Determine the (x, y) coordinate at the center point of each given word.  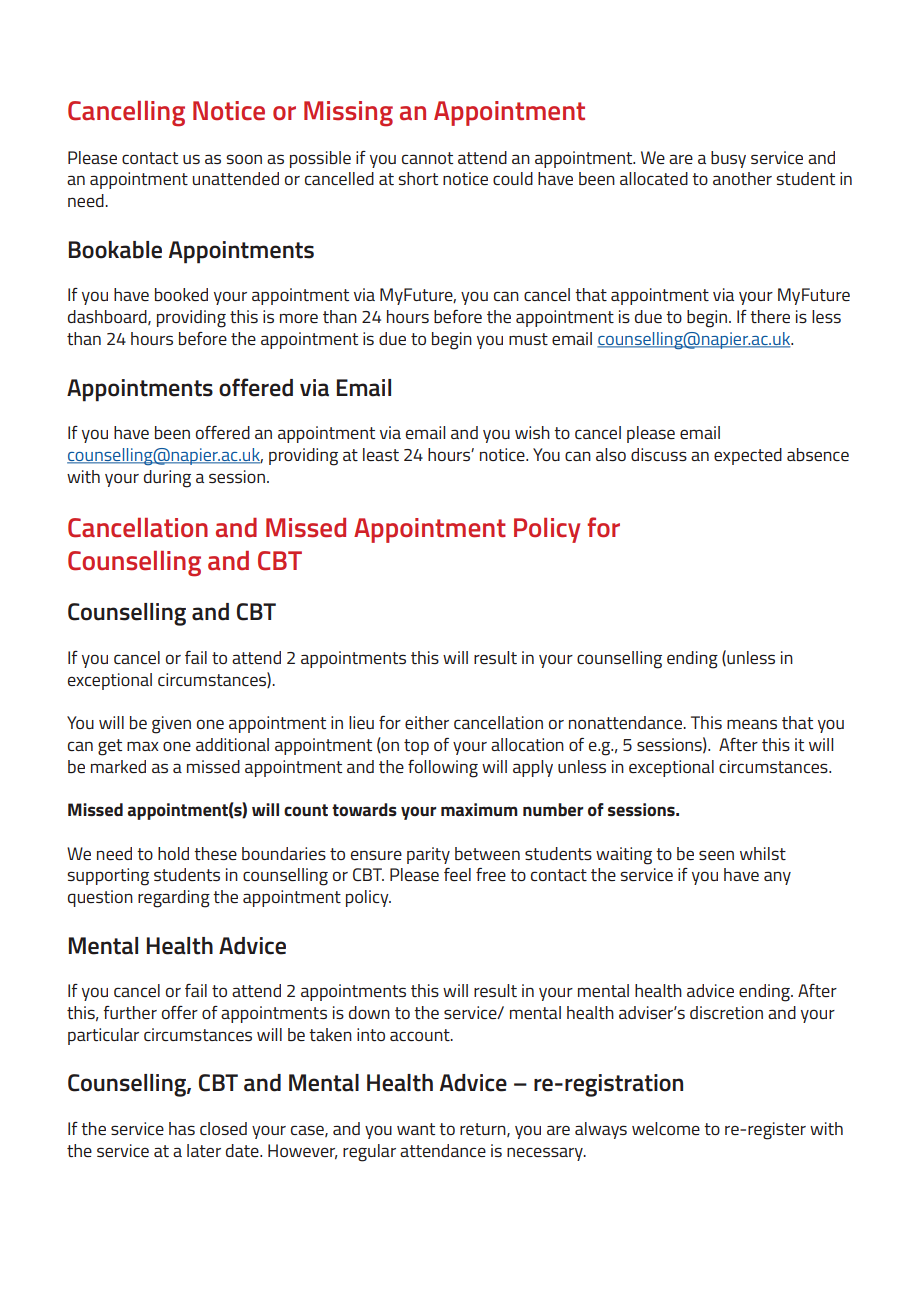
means (752, 724)
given (171, 725)
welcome (666, 1128)
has (182, 1128)
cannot (427, 158)
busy (728, 159)
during (167, 479)
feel (457, 874)
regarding (174, 899)
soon (244, 159)
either (427, 722)
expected (748, 456)
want (416, 1129)
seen (716, 855)
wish (532, 432)
